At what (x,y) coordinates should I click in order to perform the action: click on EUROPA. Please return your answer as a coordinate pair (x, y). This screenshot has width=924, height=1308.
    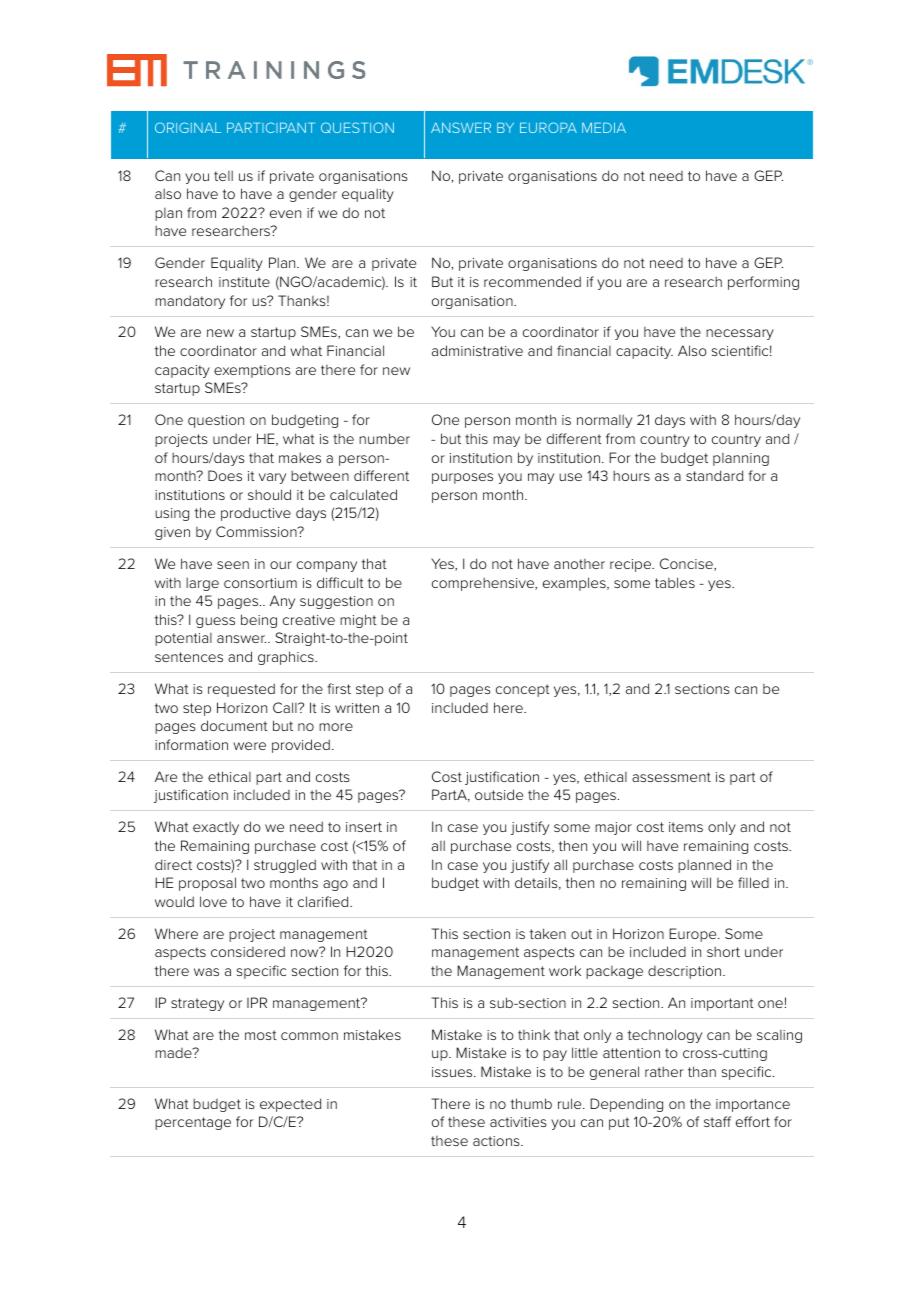
    Looking at the image, I should click on (548, 127).
